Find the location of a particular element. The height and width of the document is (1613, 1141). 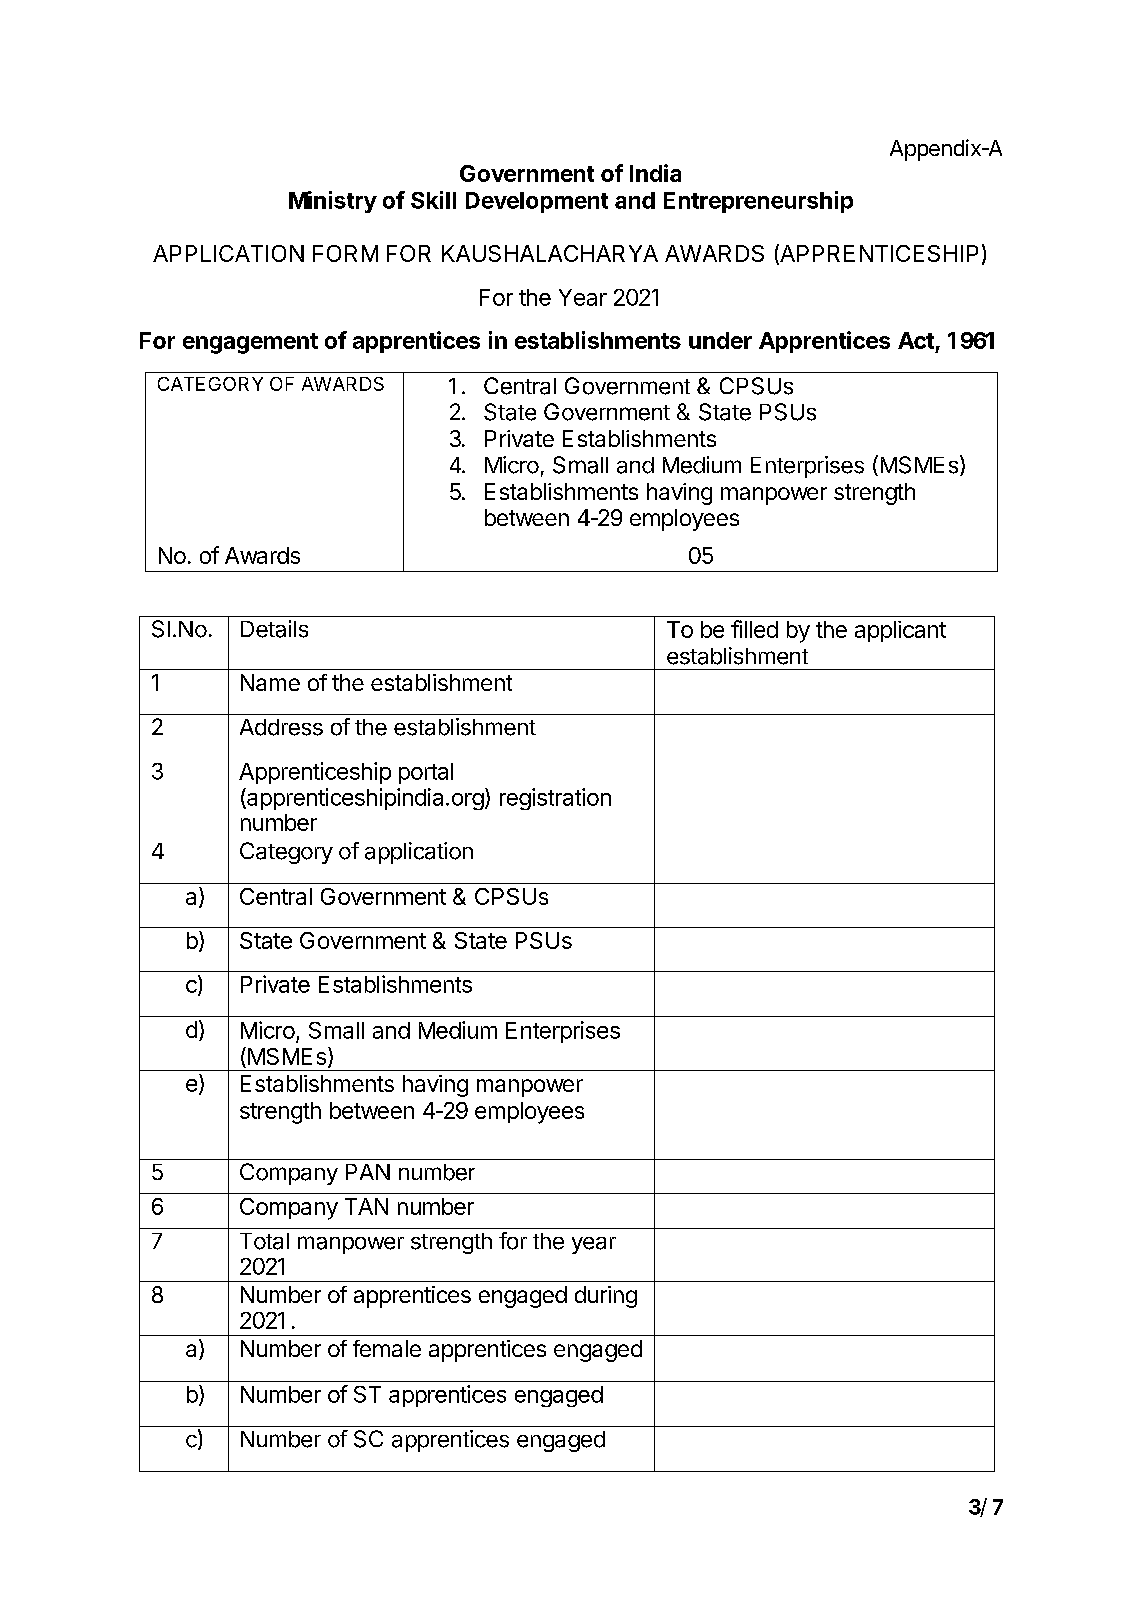

Development is located at coordinates (537, 202).
